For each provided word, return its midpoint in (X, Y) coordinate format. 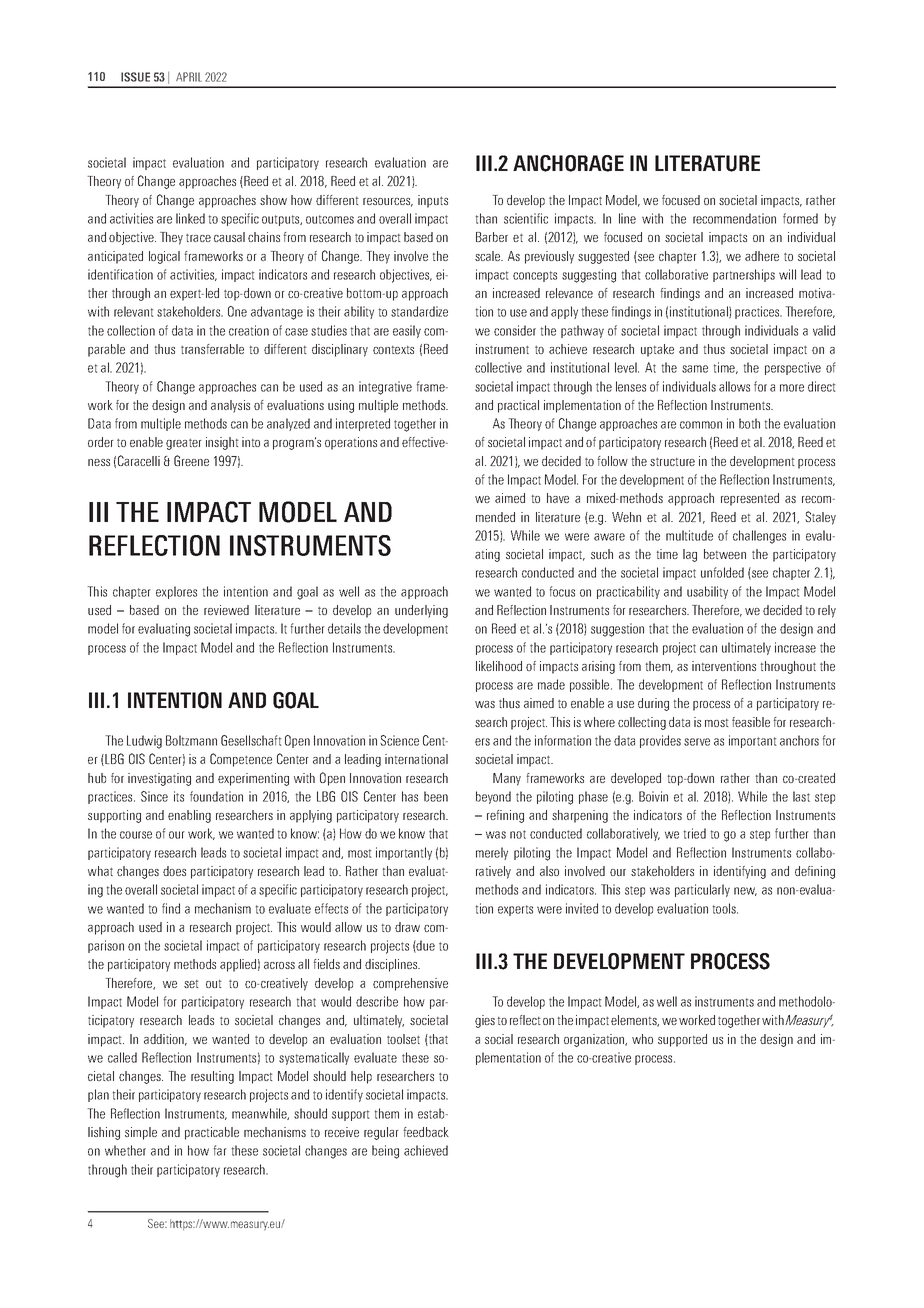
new (745, 891)
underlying (421, 611)
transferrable (212, 349)
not (518, 834)
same (695, 369)
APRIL (189, 77)
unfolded (722, 572)
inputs (433, 201)
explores (176, 592)
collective (498, 367)
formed (800, 218)
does (174, 871)
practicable (212, 1133)
